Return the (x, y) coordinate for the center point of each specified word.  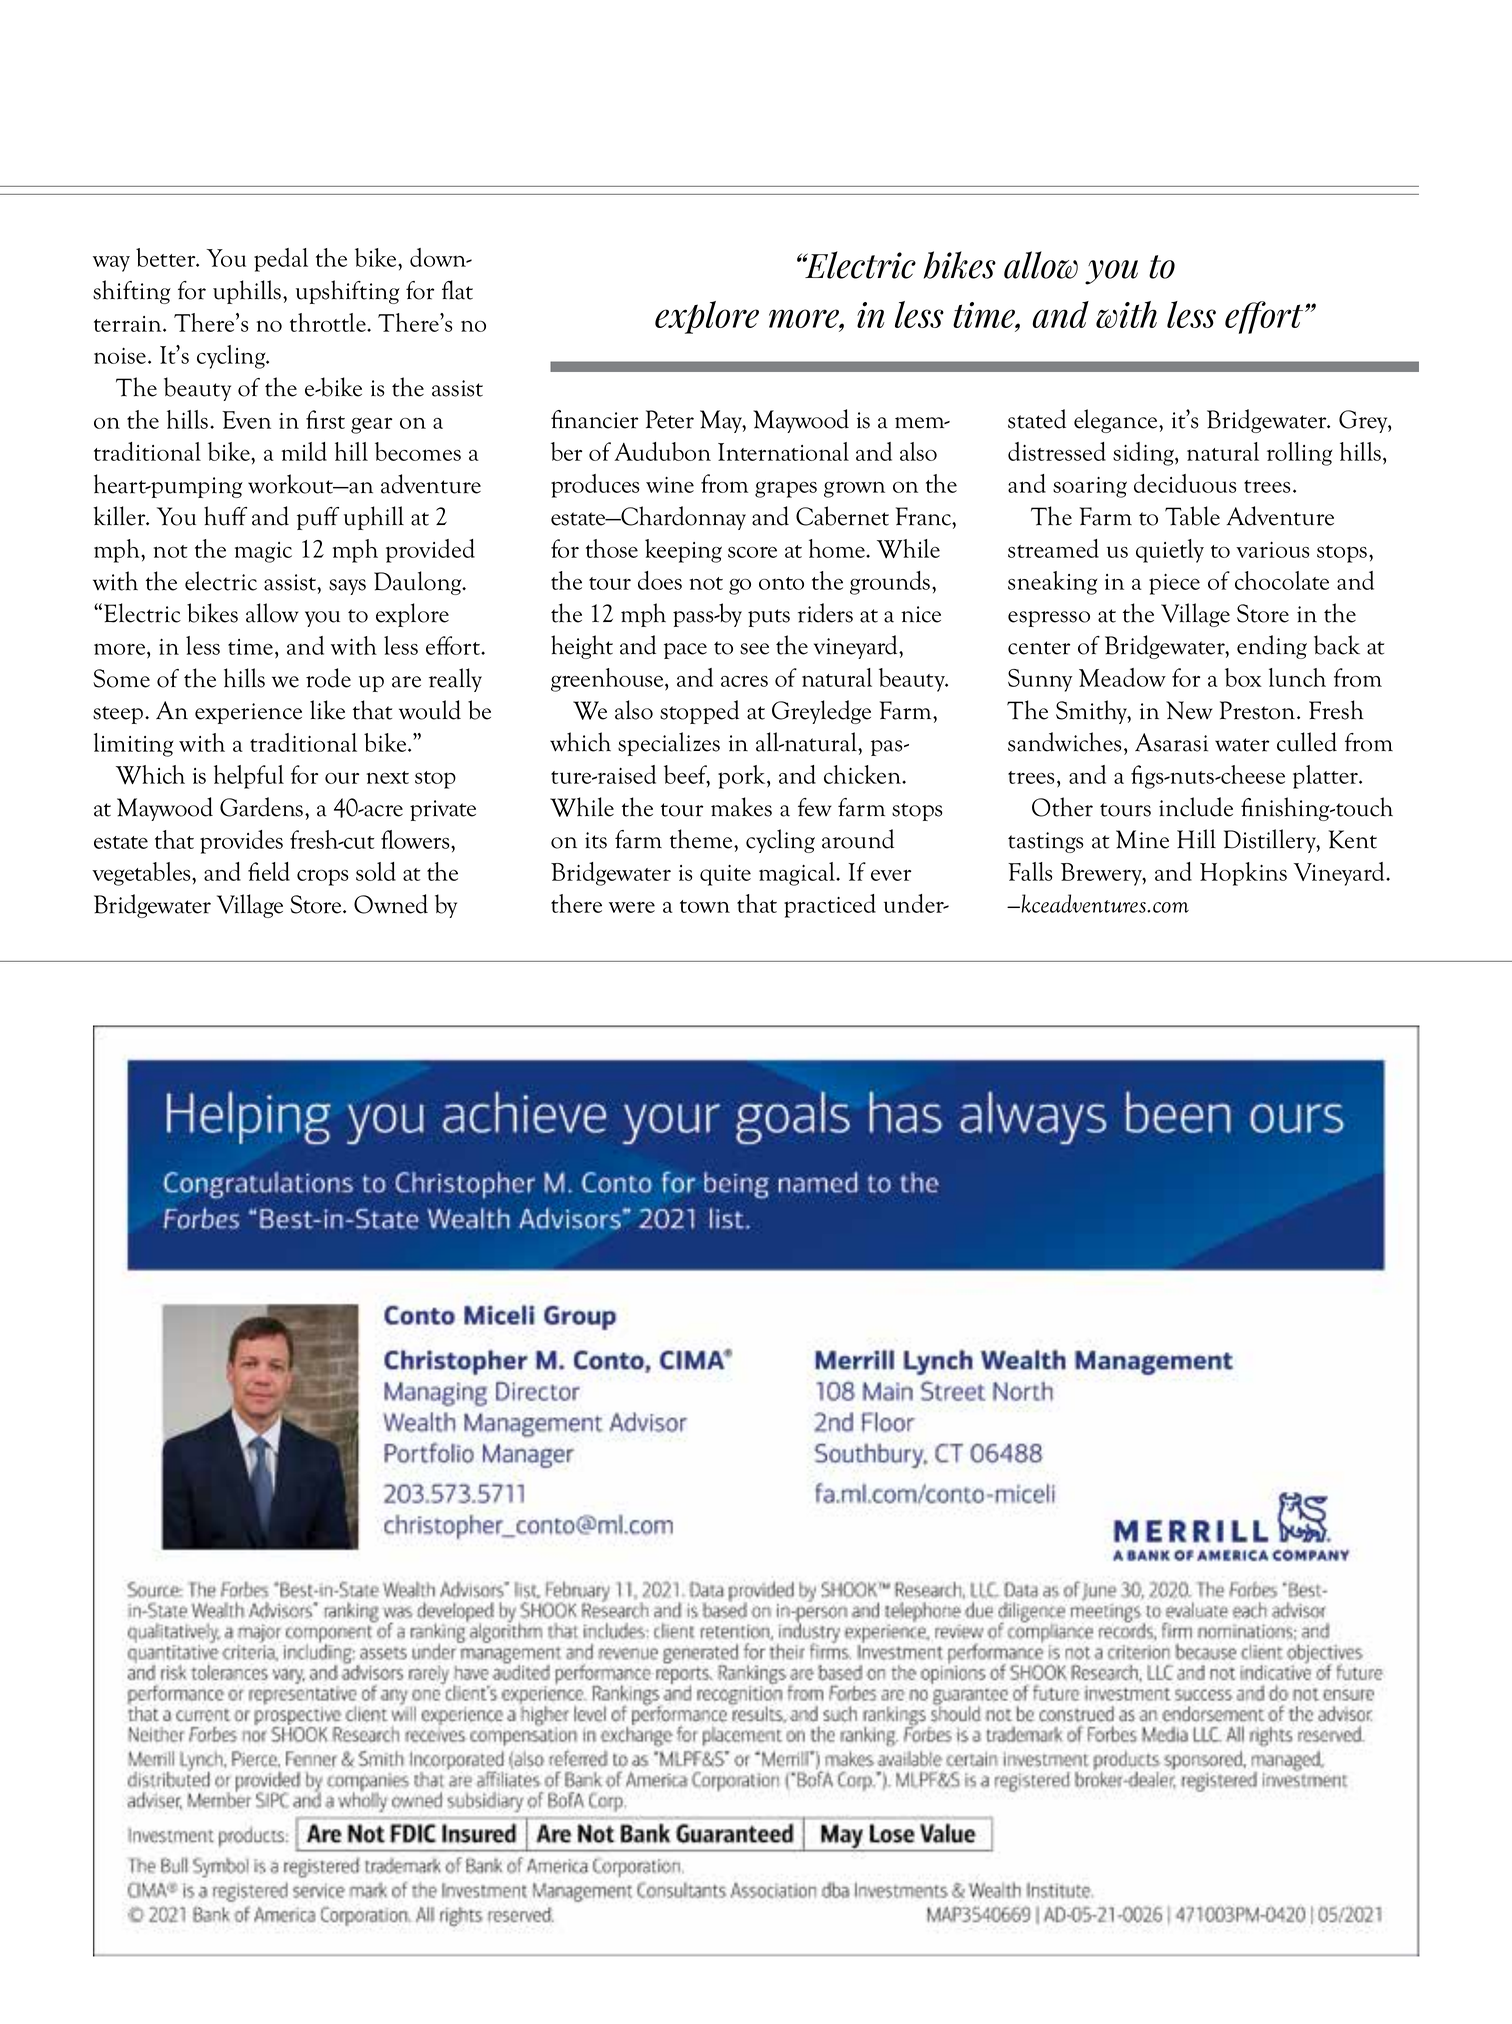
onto (781, 583)
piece (1174, 584)
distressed (1057, 451)
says (347, 587)
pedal (281, 260)
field (269, 871)
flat (457, 290)
